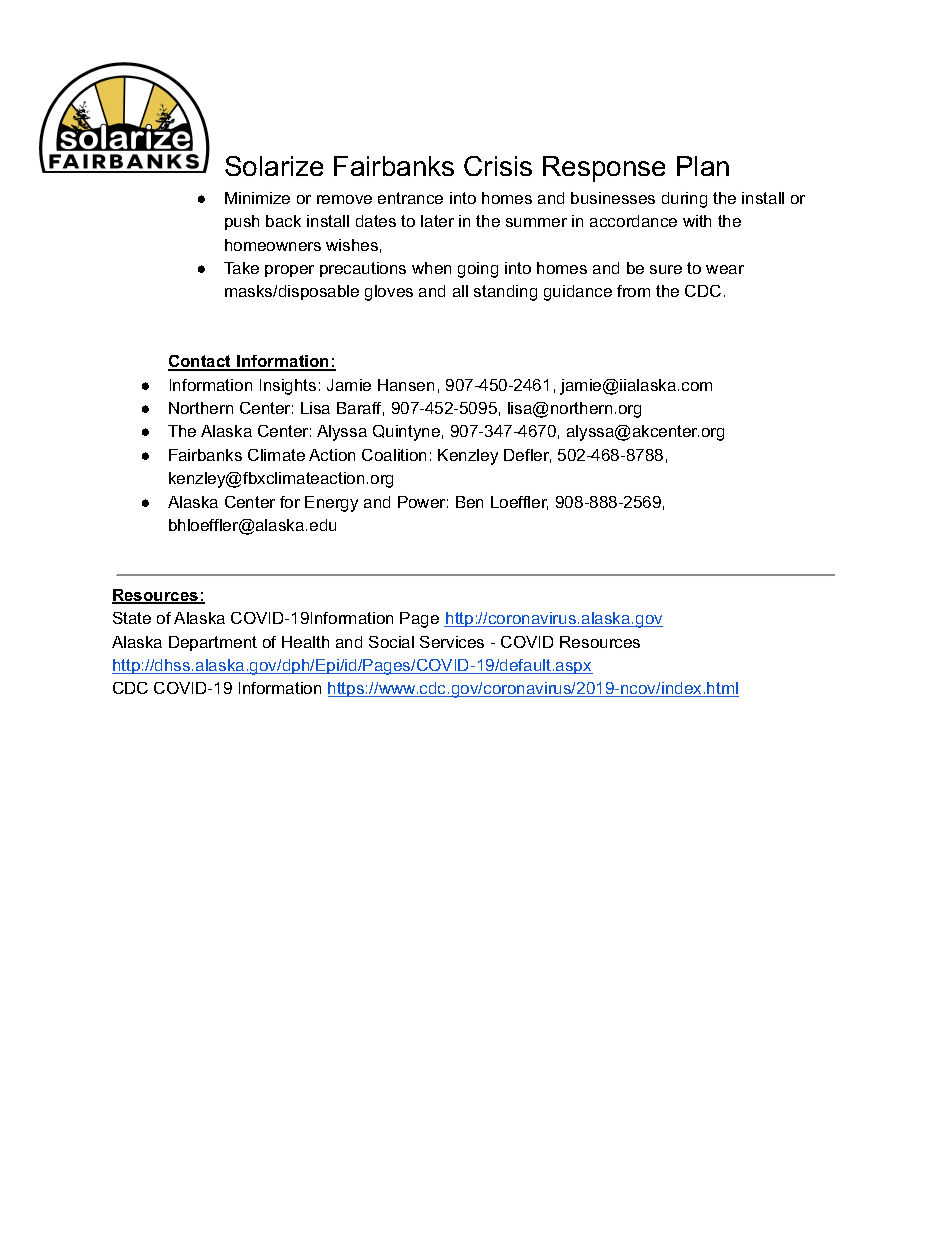 This image has width=952, height=1233. I want to click on entrance, so click(410, 198).
